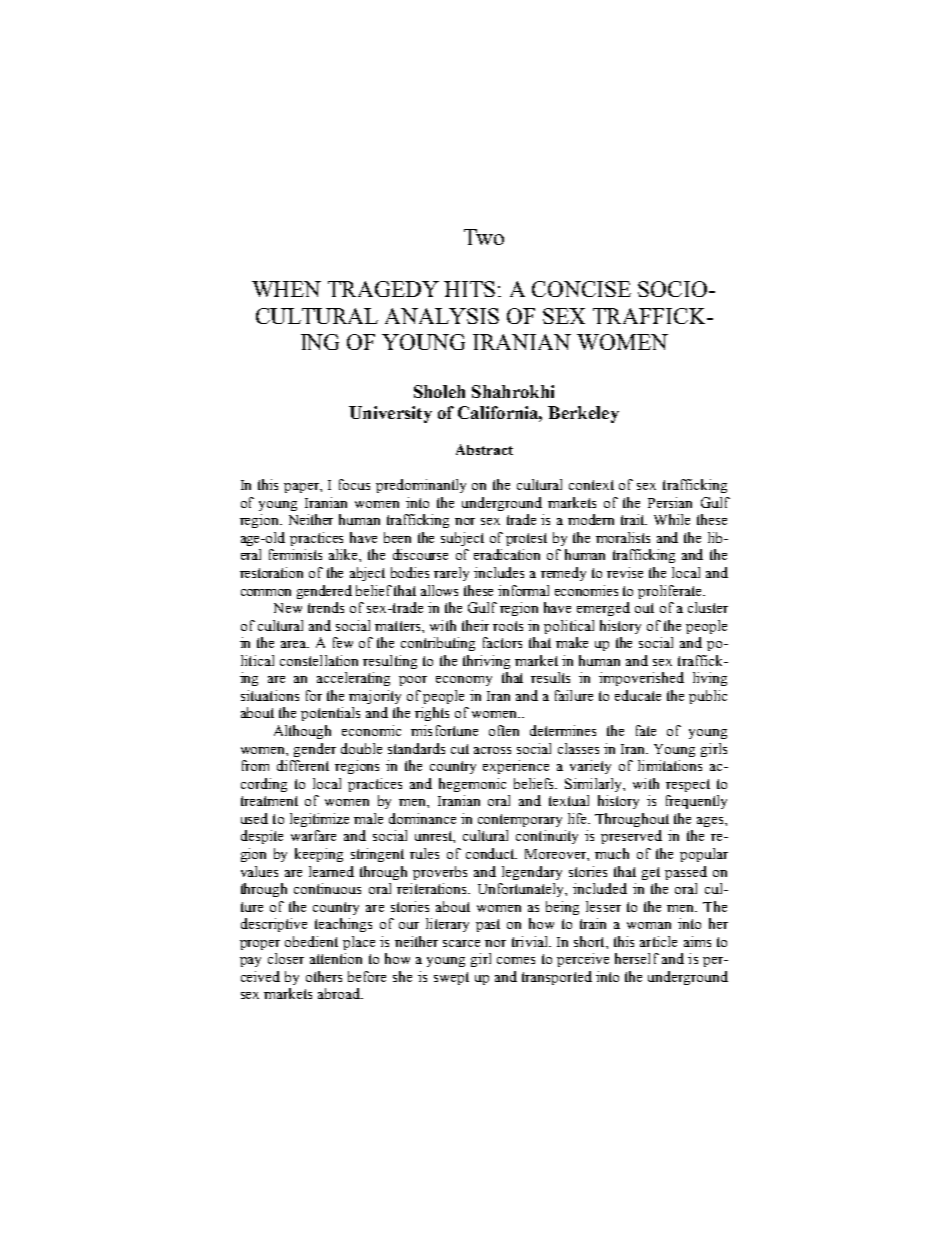  Describe the element at coordinates (324, 976) in the document. I see `others` at that location.
